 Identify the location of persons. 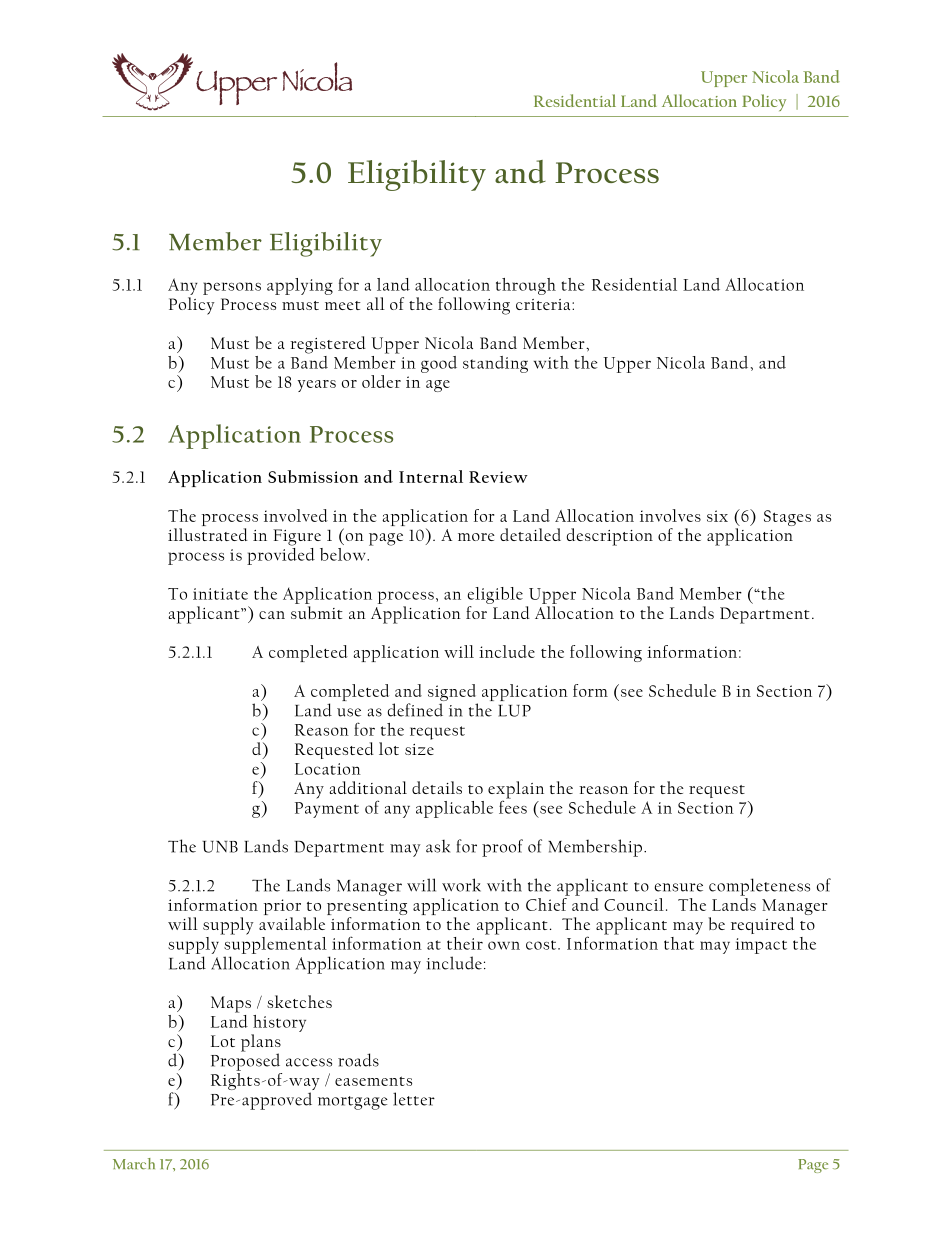
(232, 288).
